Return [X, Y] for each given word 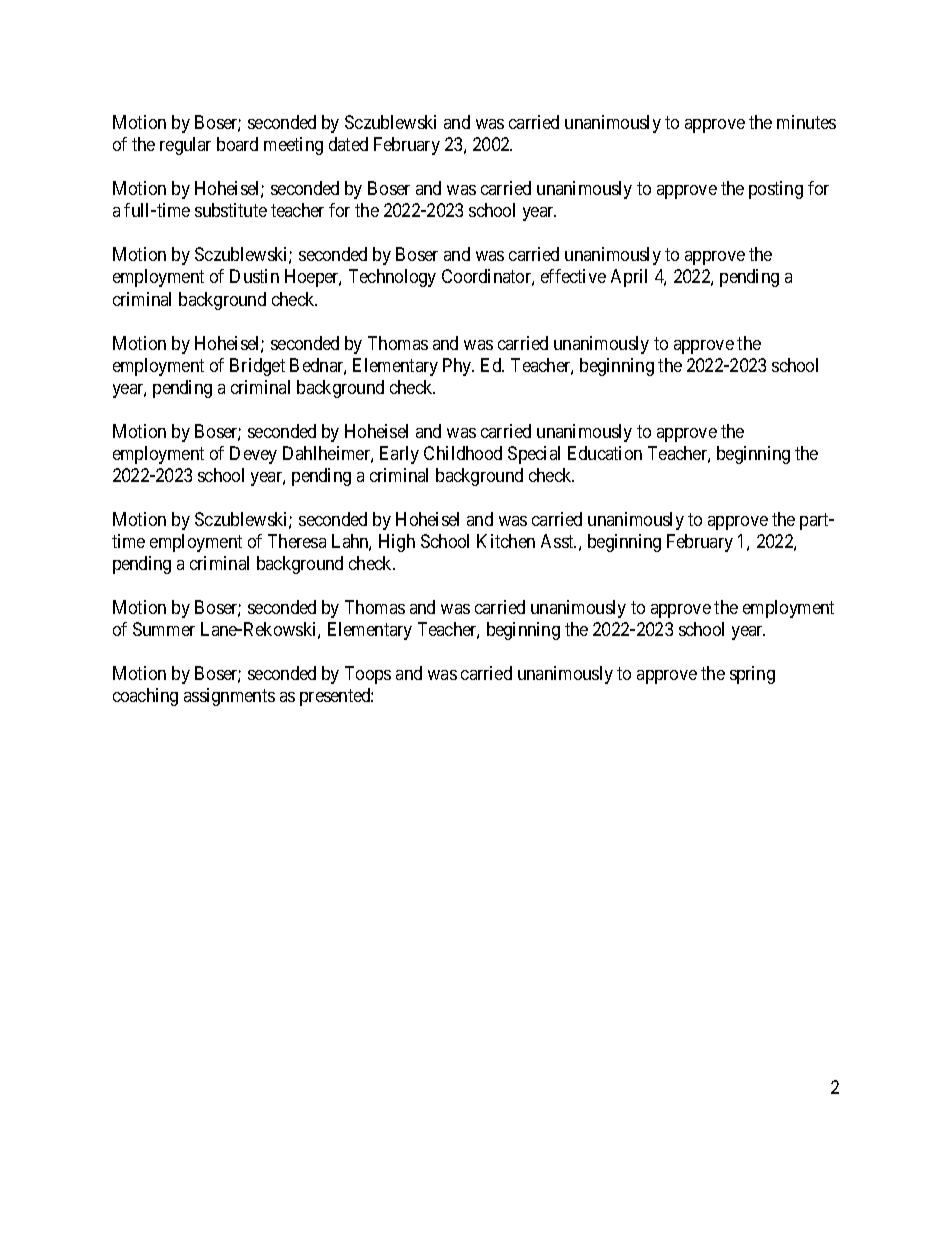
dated [348, 144]
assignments [229, 697]
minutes [806, 122]
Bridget [257, 367]
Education [605, 453]
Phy [458, 367]
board [237, 144]
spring [752, 675]
